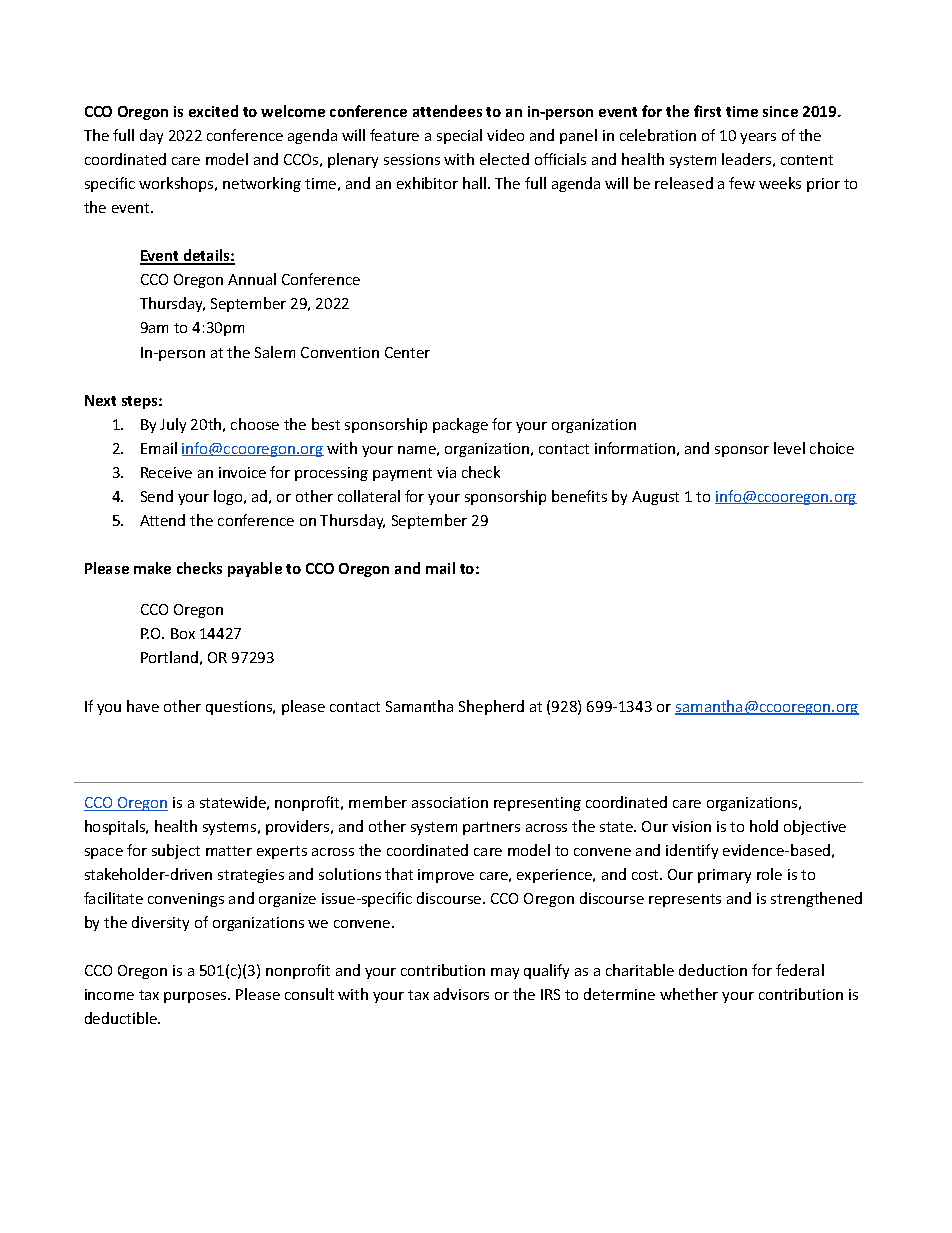 This screenshot has width=952, height=1233. Describe the element at coordinates (196, 997) in the screenshot. I see `purposes` at that location.
